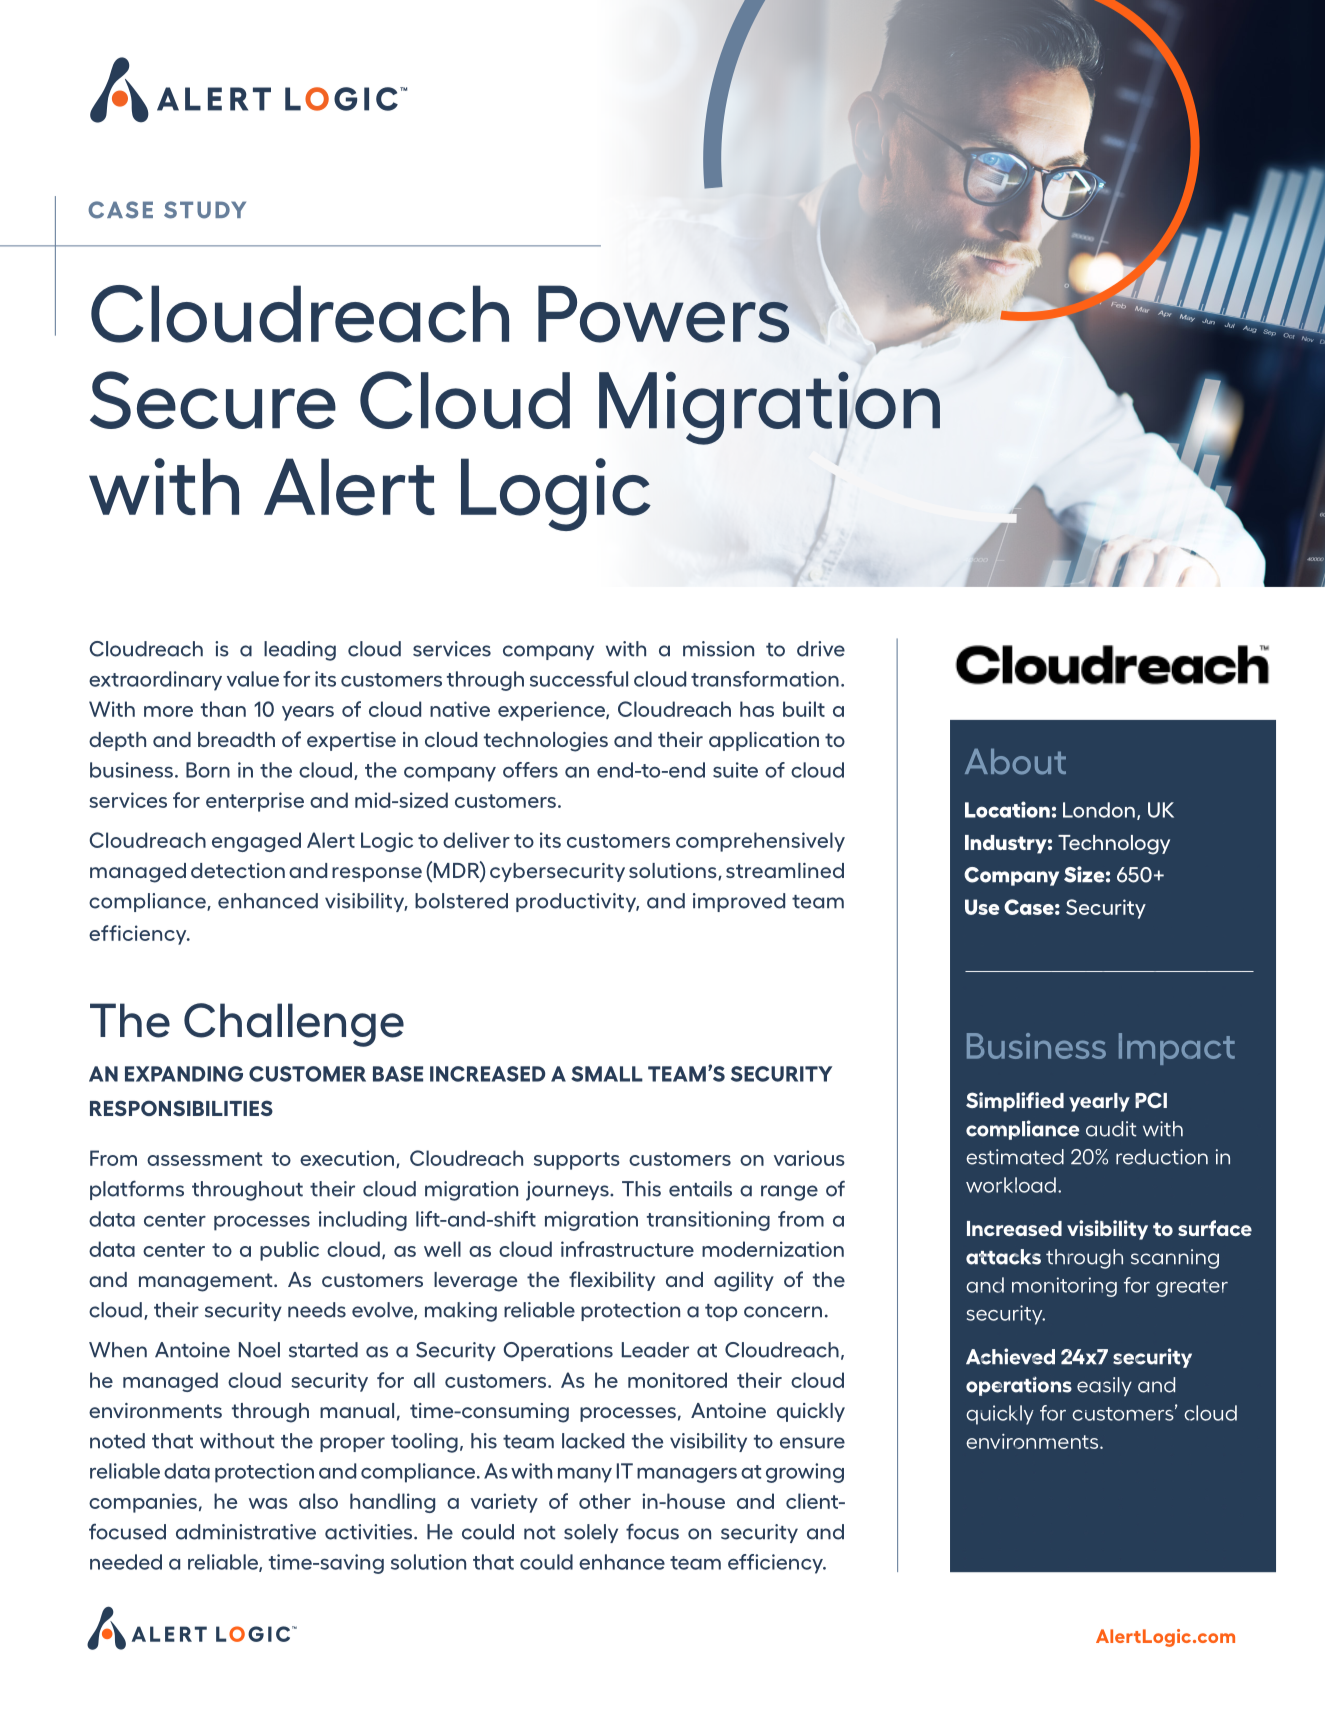 This screenshot has height=1714, width=1325. Describe the element at coordinates (255, 802) in the screenshot. I see `enterprise` at that location.
